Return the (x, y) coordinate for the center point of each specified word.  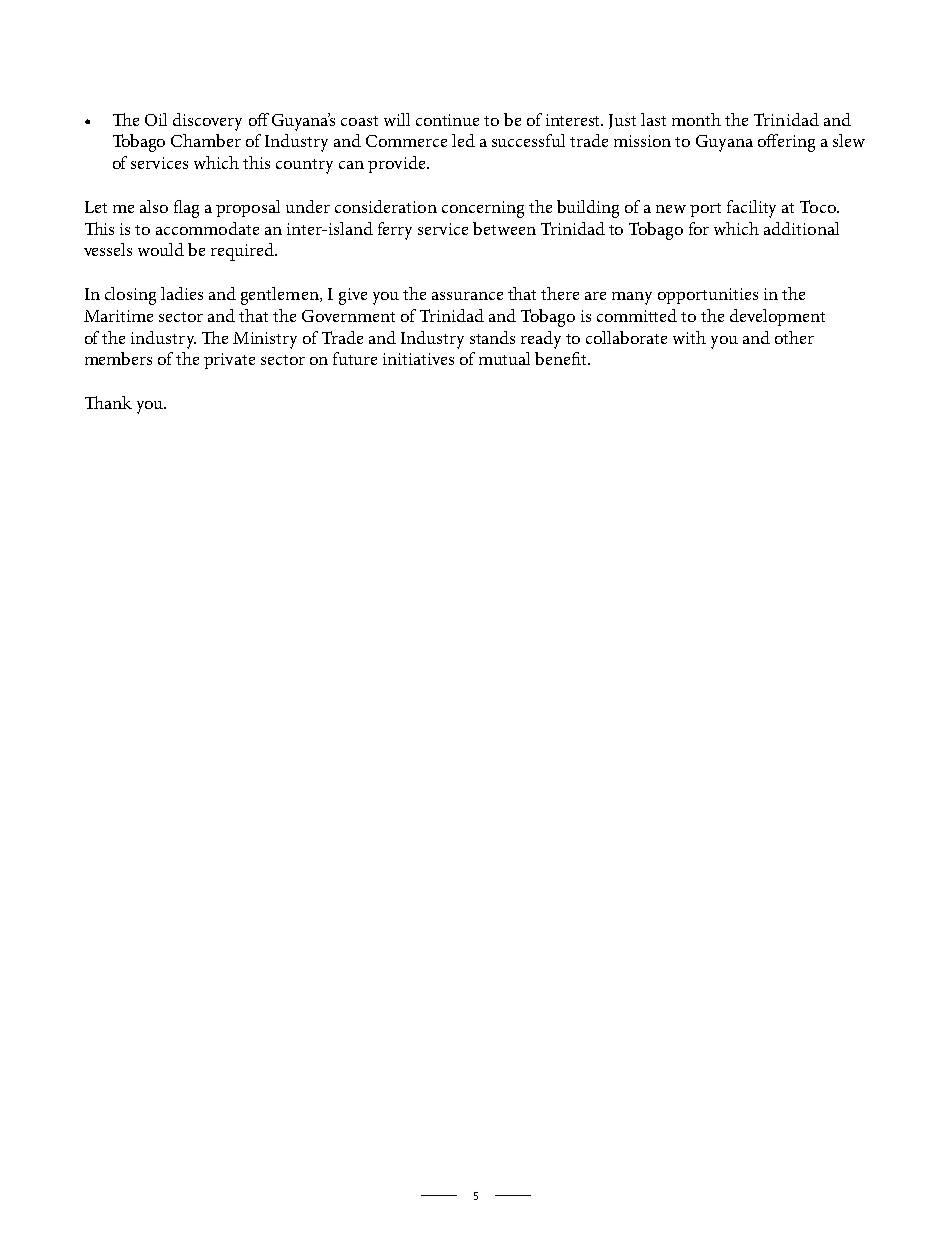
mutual (504, 358)
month (696, 119)
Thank (108, 402)
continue (447, 120)
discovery (207, 122)
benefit (562, 358)
